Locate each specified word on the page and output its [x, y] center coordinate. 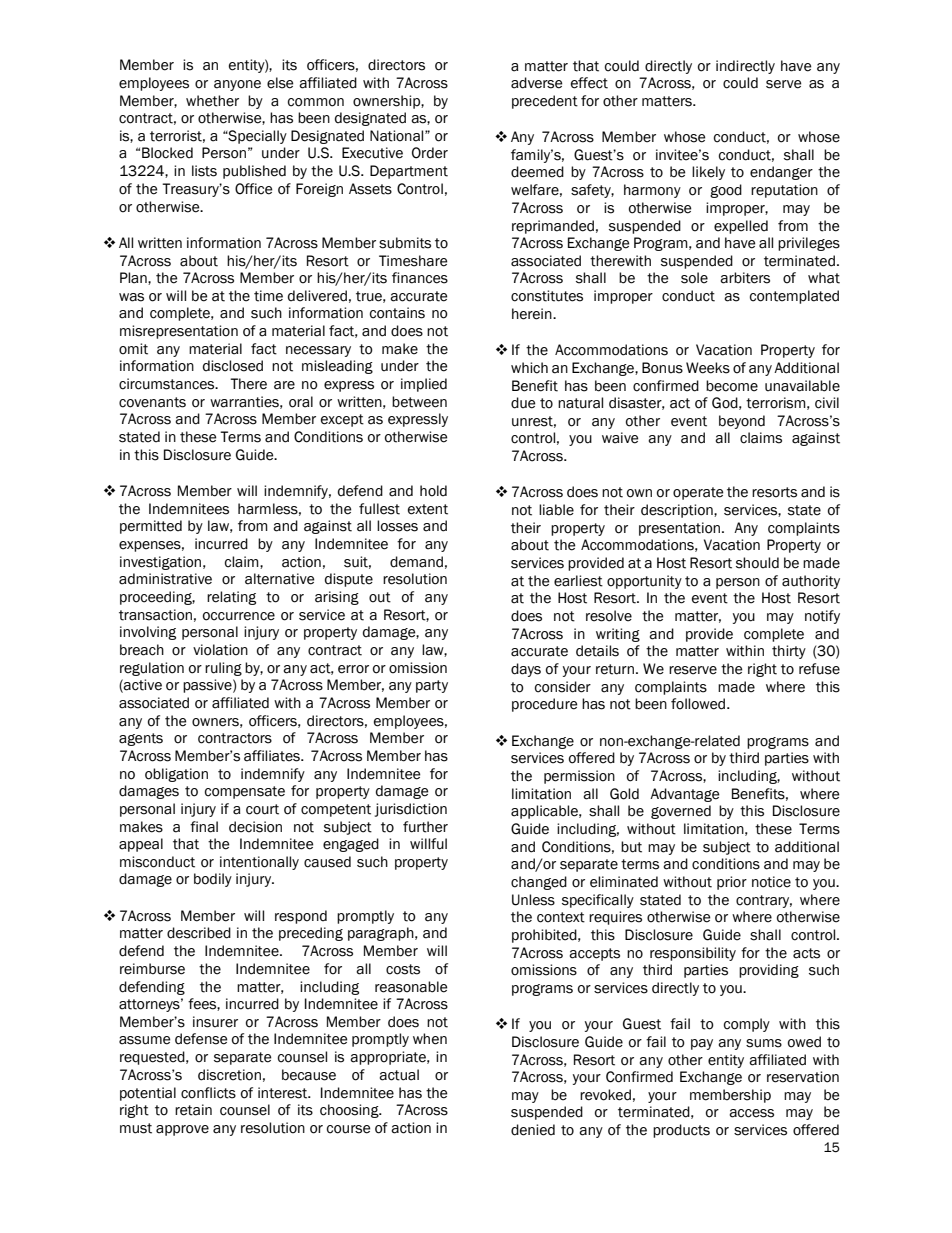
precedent [545, 102]
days [526, 670]
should [757, 563]
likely [708, 173]
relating [231, 598]
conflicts [208, 1093]
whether [212, 101]
